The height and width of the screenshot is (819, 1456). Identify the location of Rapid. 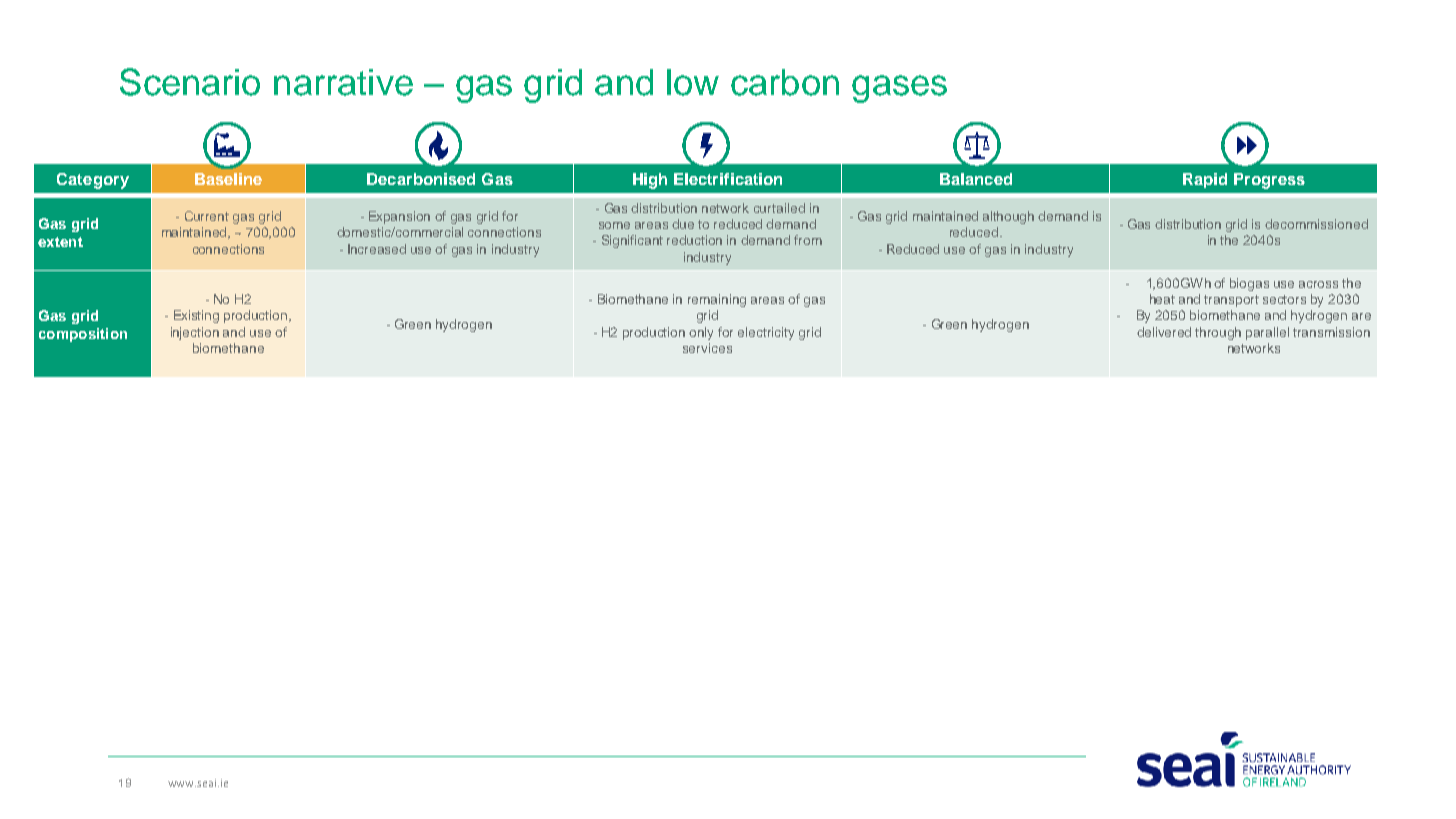
(1205, 180).
